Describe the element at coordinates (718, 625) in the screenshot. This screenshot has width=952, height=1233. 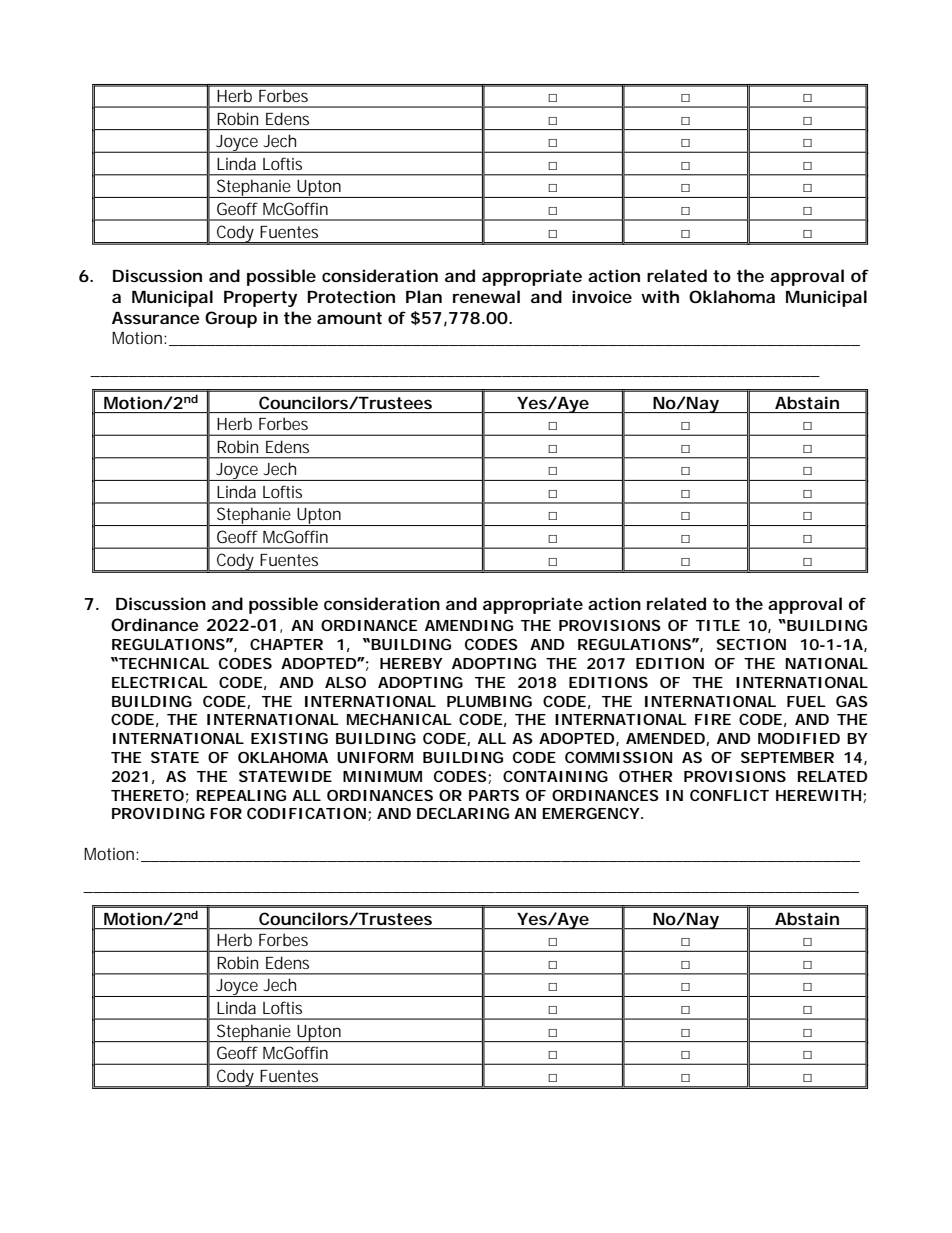
I see `TITLE` at that location.
